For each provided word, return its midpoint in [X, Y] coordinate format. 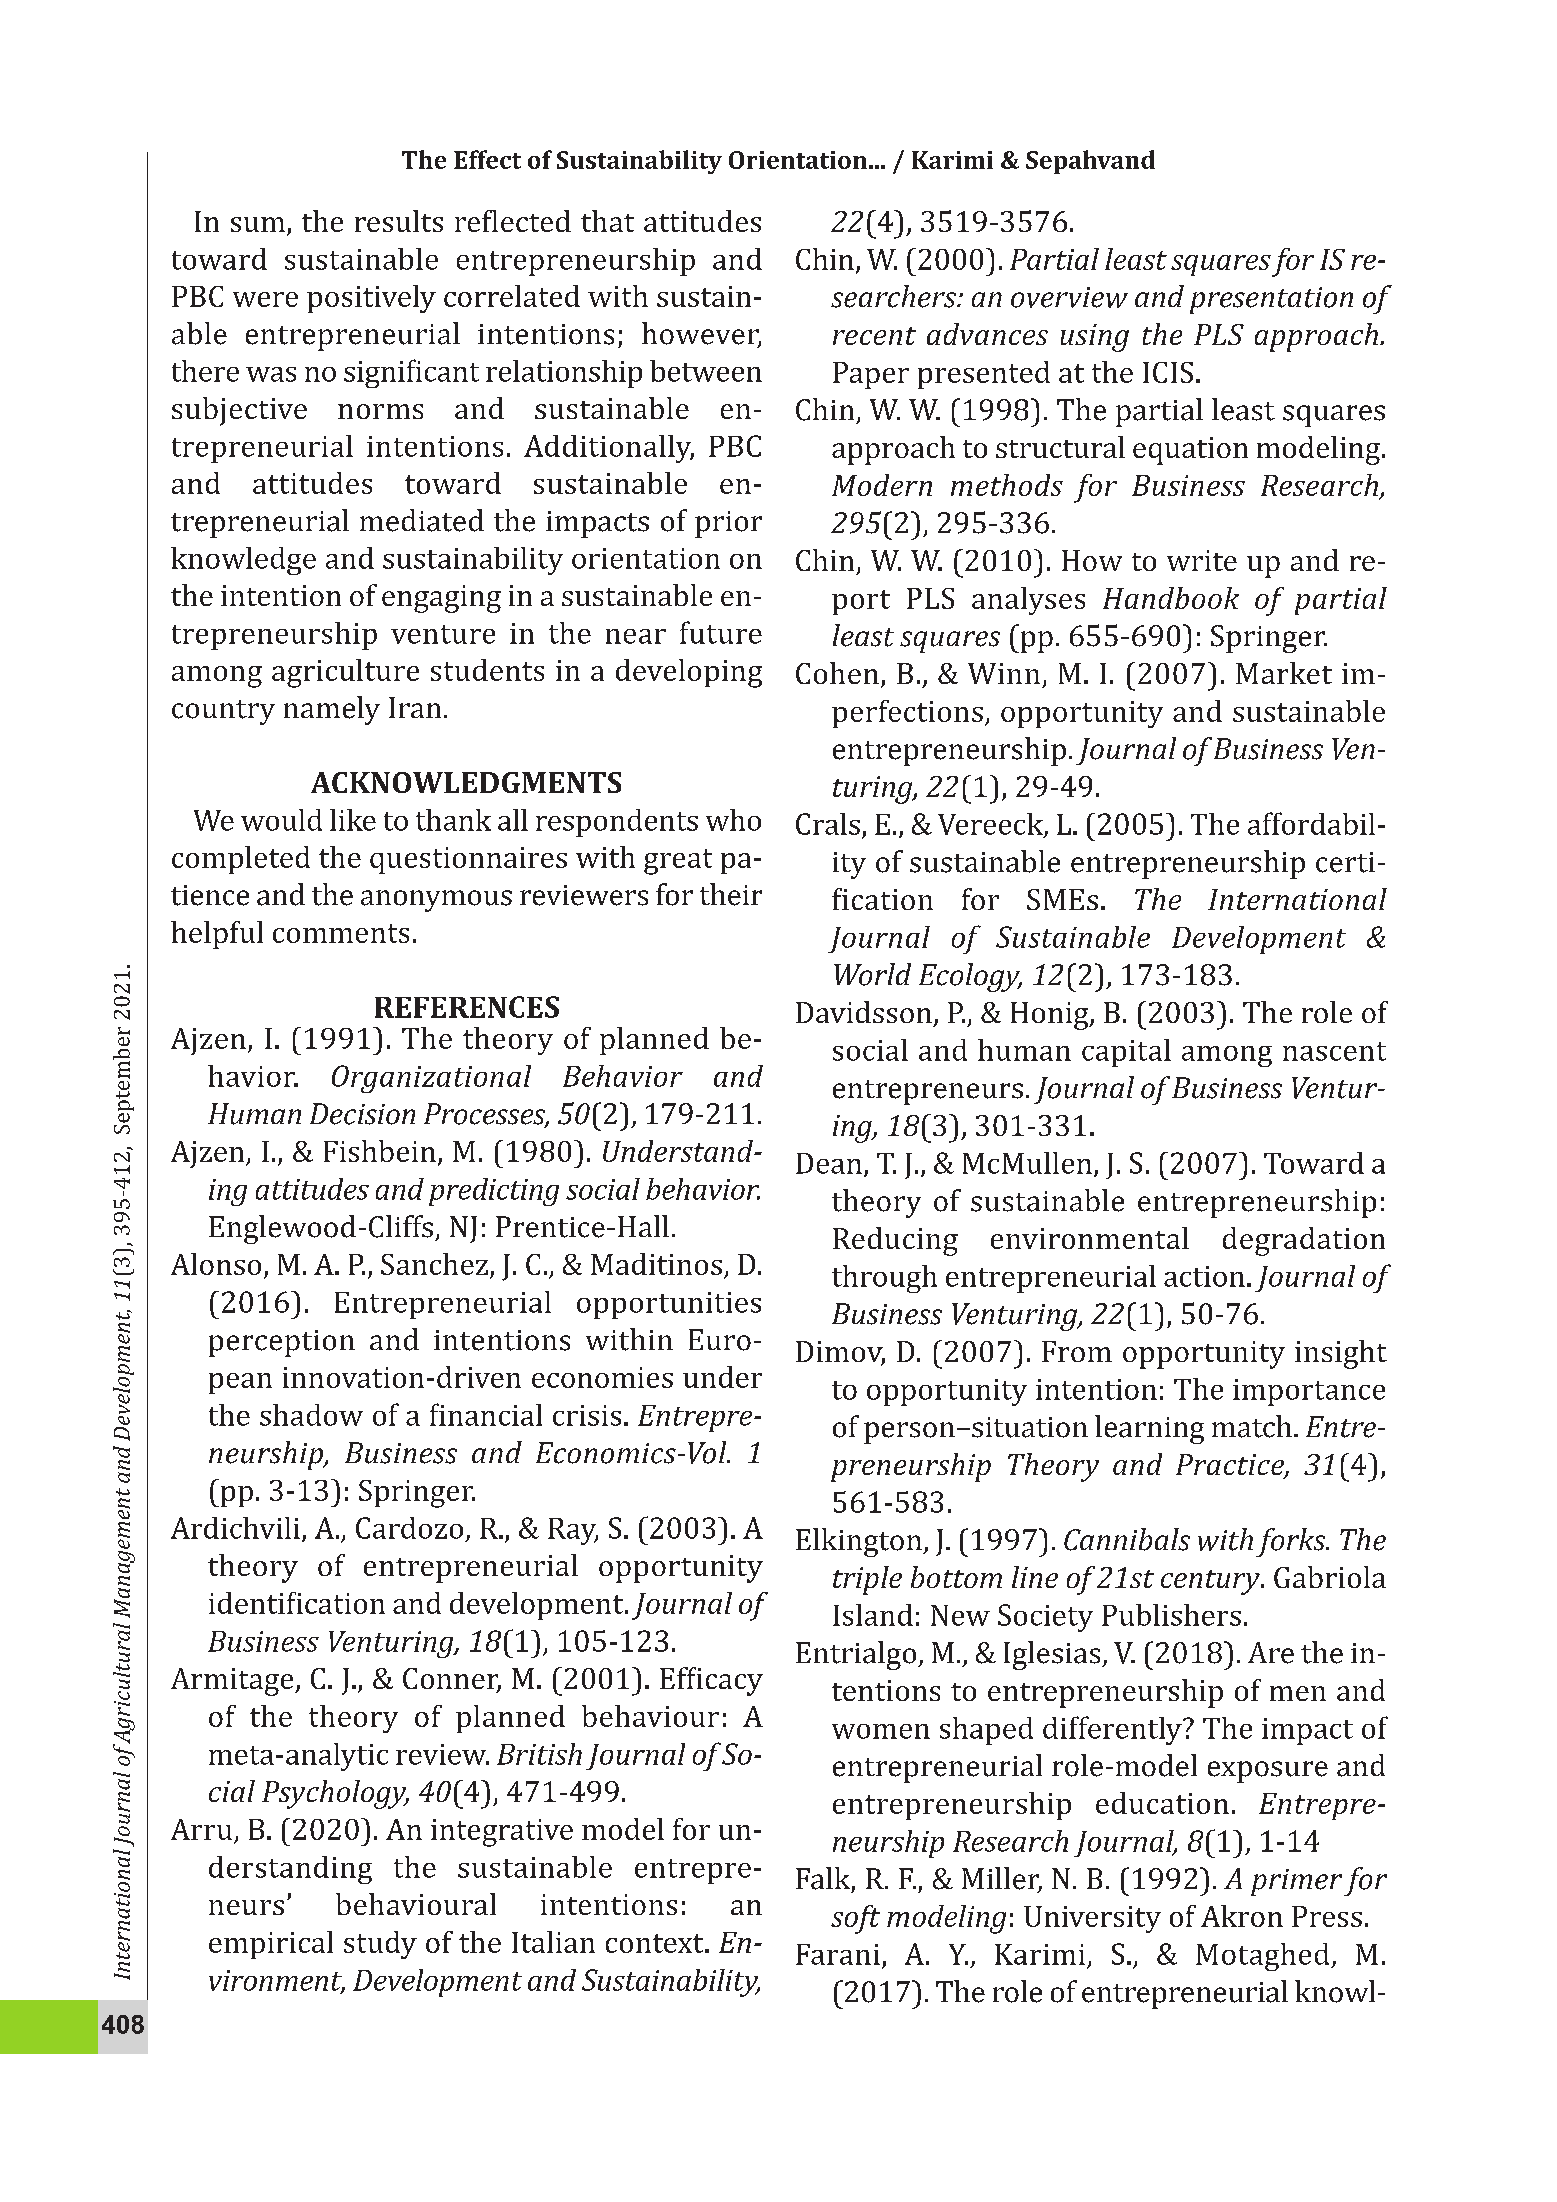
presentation [1271, 300]
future [721, 632]
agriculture [345, 673]
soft [855, 1919]
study [380, 1945]
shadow [311, 1415]
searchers [894, 296]
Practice [1231, 1466]
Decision [362, 1114]
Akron [1242, 1916]
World [872, 974]
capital [1126, 1053]
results [399, 221]
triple [867, 1580]
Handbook [1171, 598]
